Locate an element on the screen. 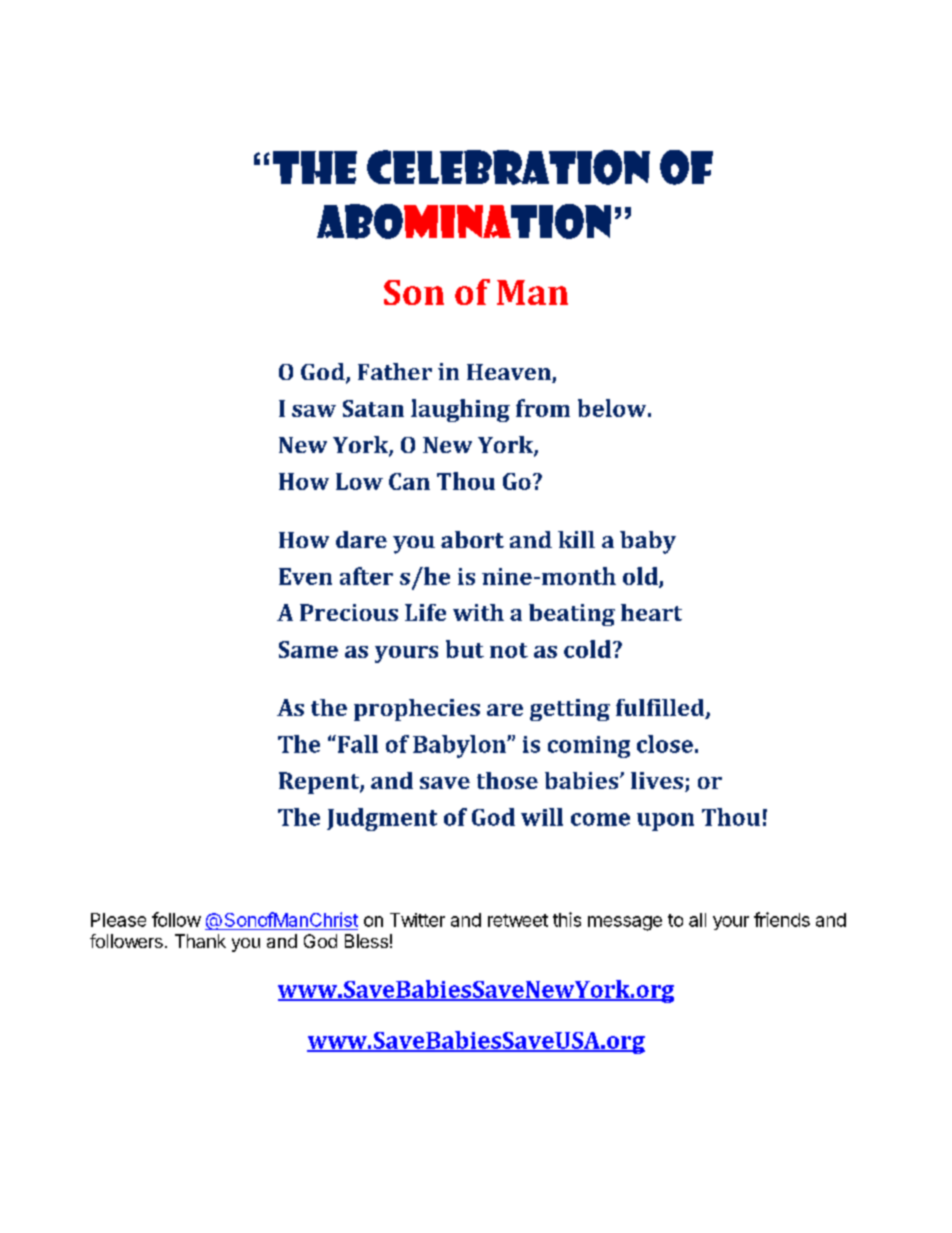 The height and width of the screenshot is (1233, 952). abort is located at coordinates (472, 539).
